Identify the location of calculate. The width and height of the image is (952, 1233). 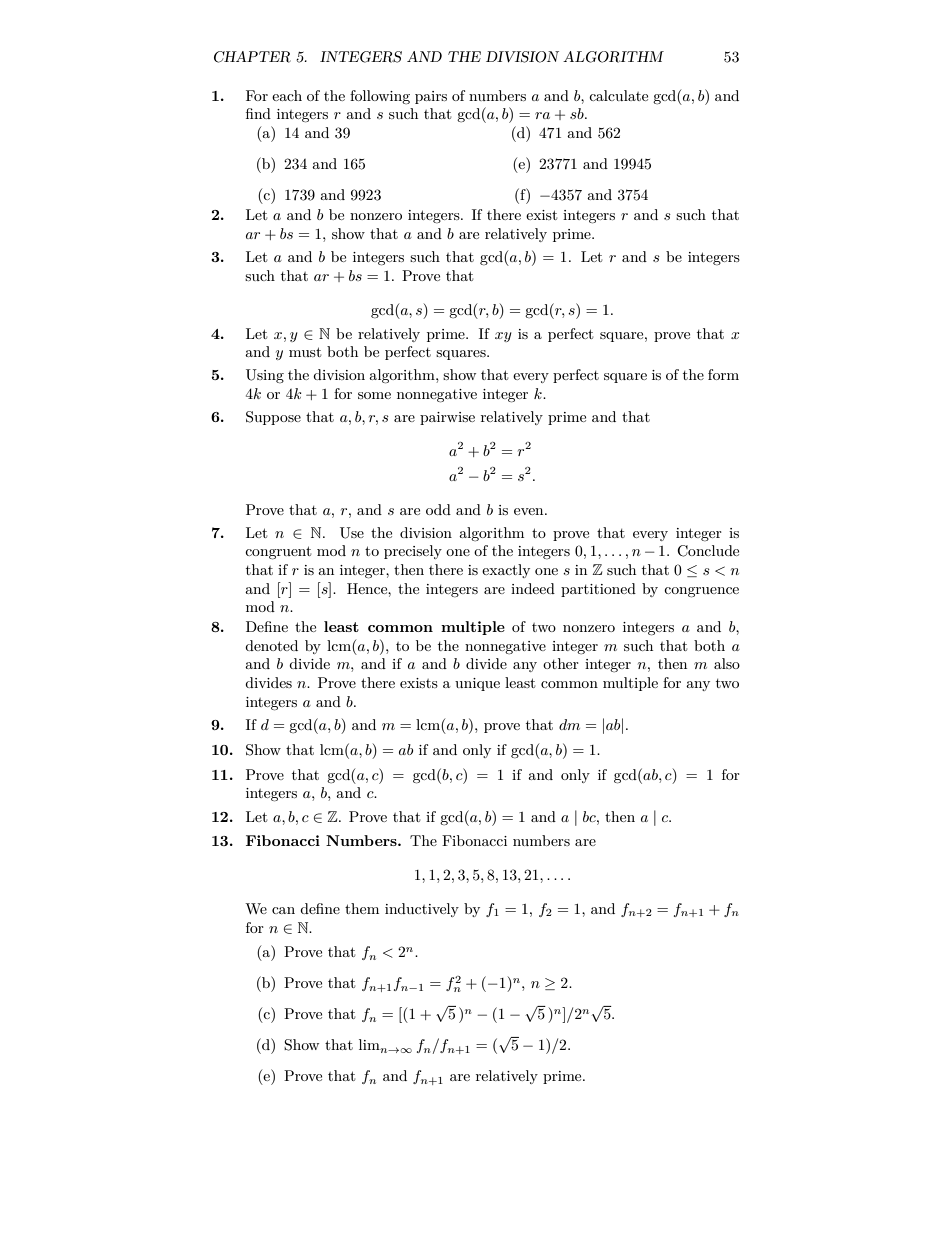
(618, 95).
